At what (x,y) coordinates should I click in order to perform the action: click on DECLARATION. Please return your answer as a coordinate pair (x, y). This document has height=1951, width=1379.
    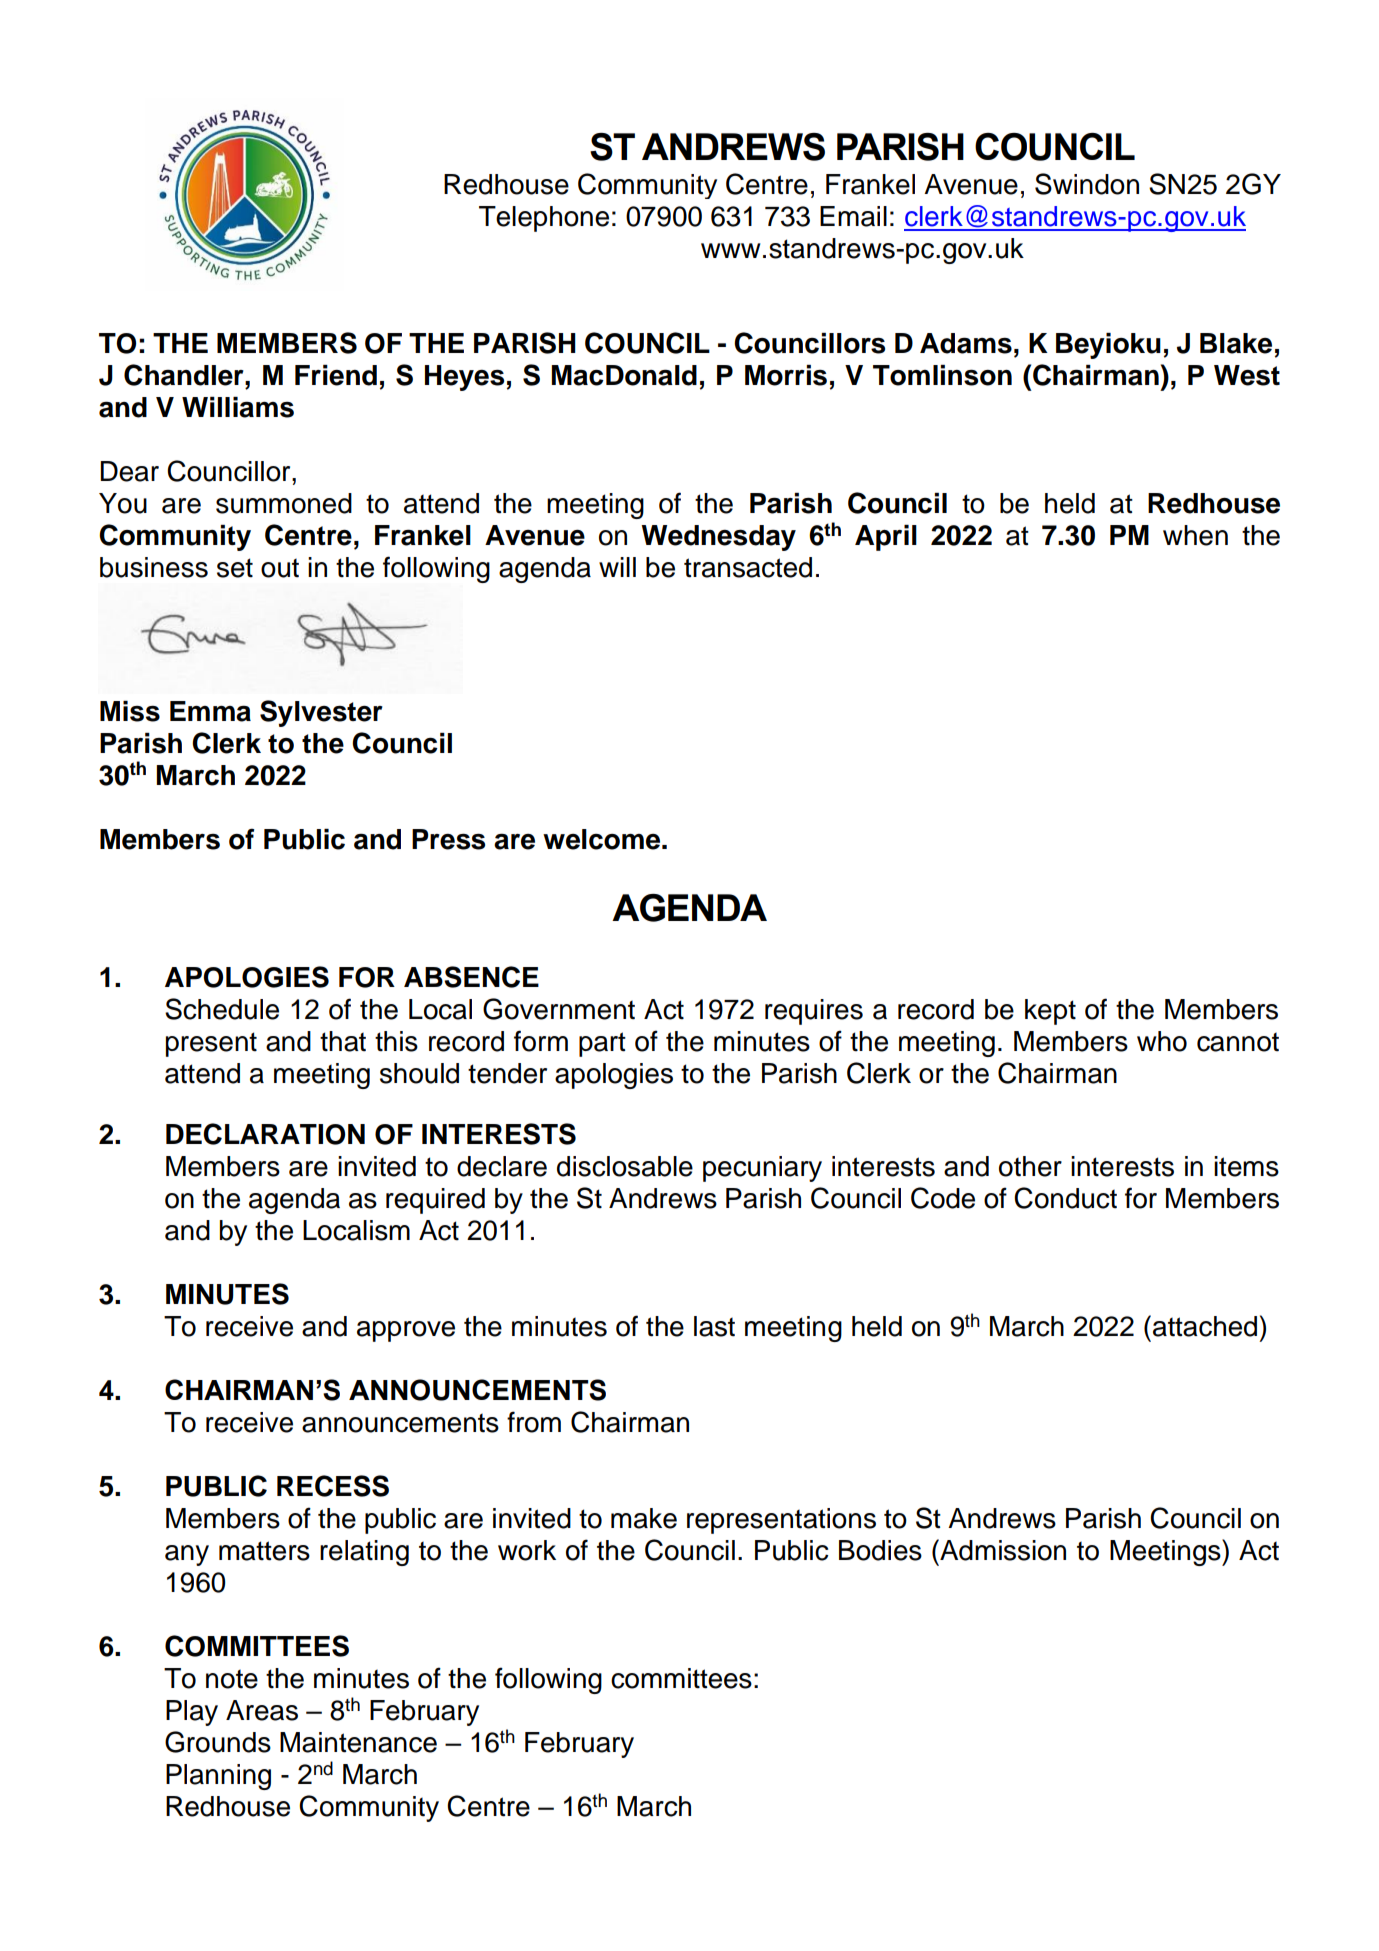
    Looking at the image, I should click on (265, 1134).
